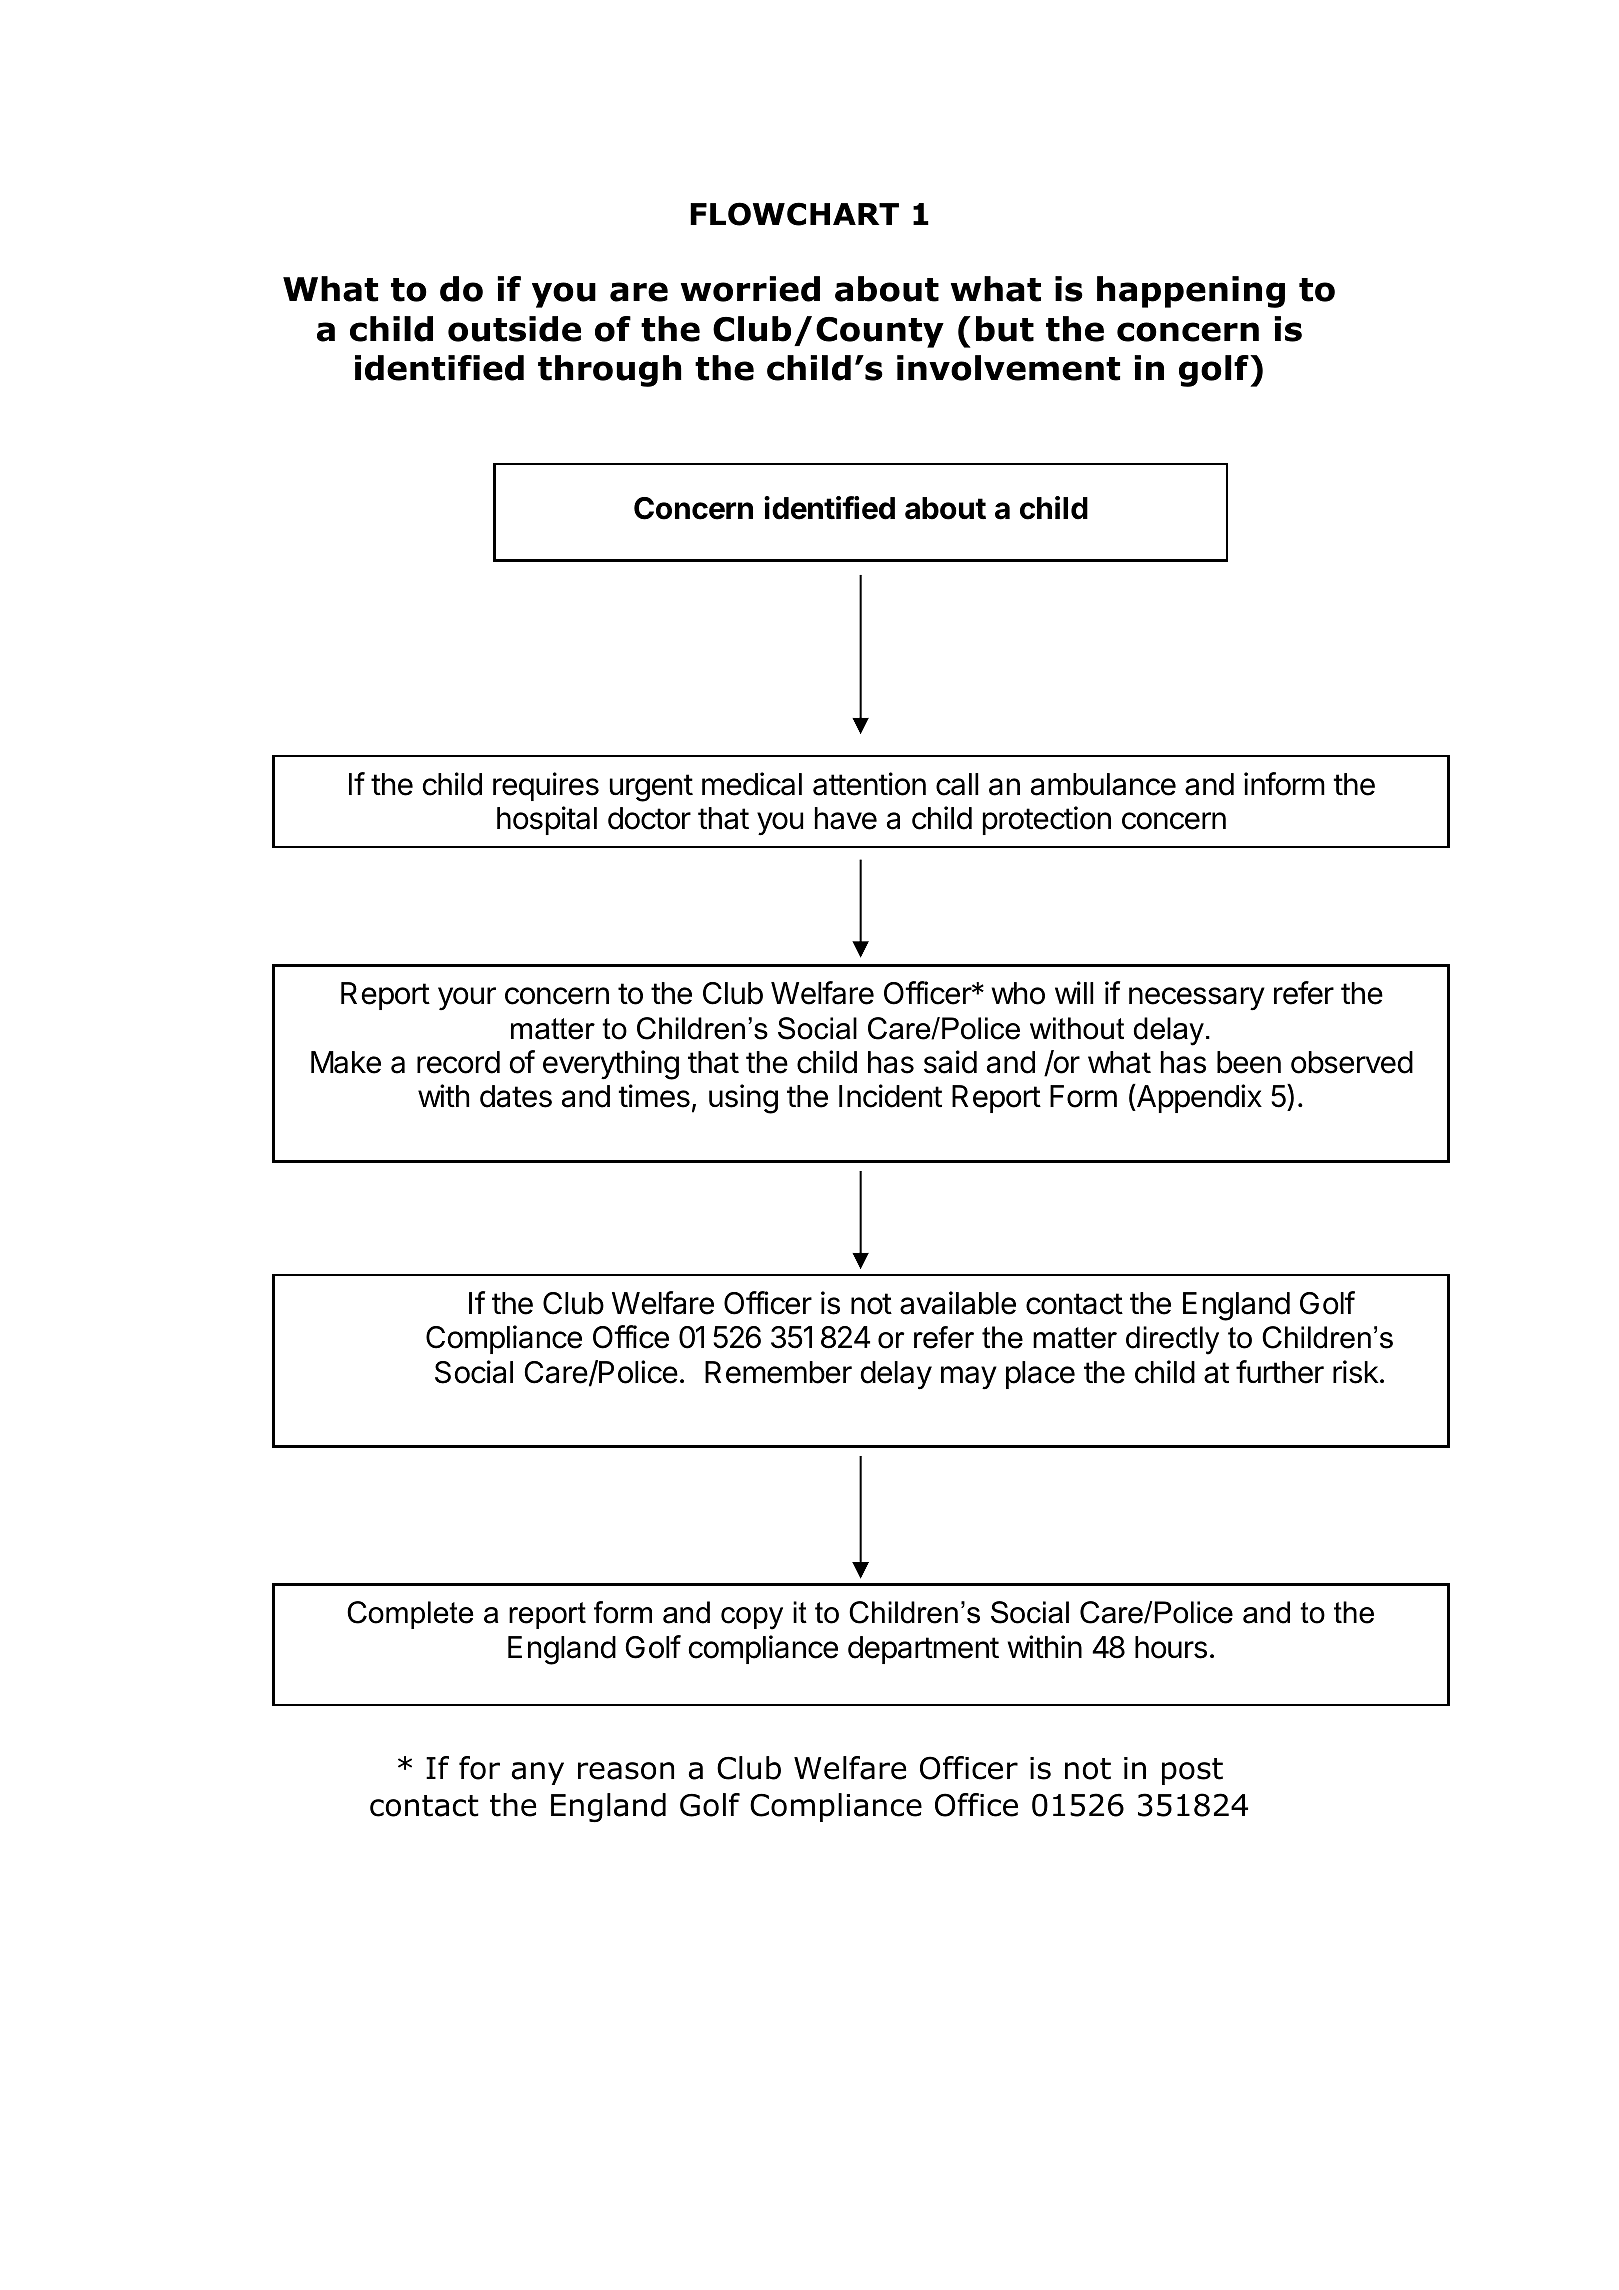  I want to click on requires, so click(546, 786).
